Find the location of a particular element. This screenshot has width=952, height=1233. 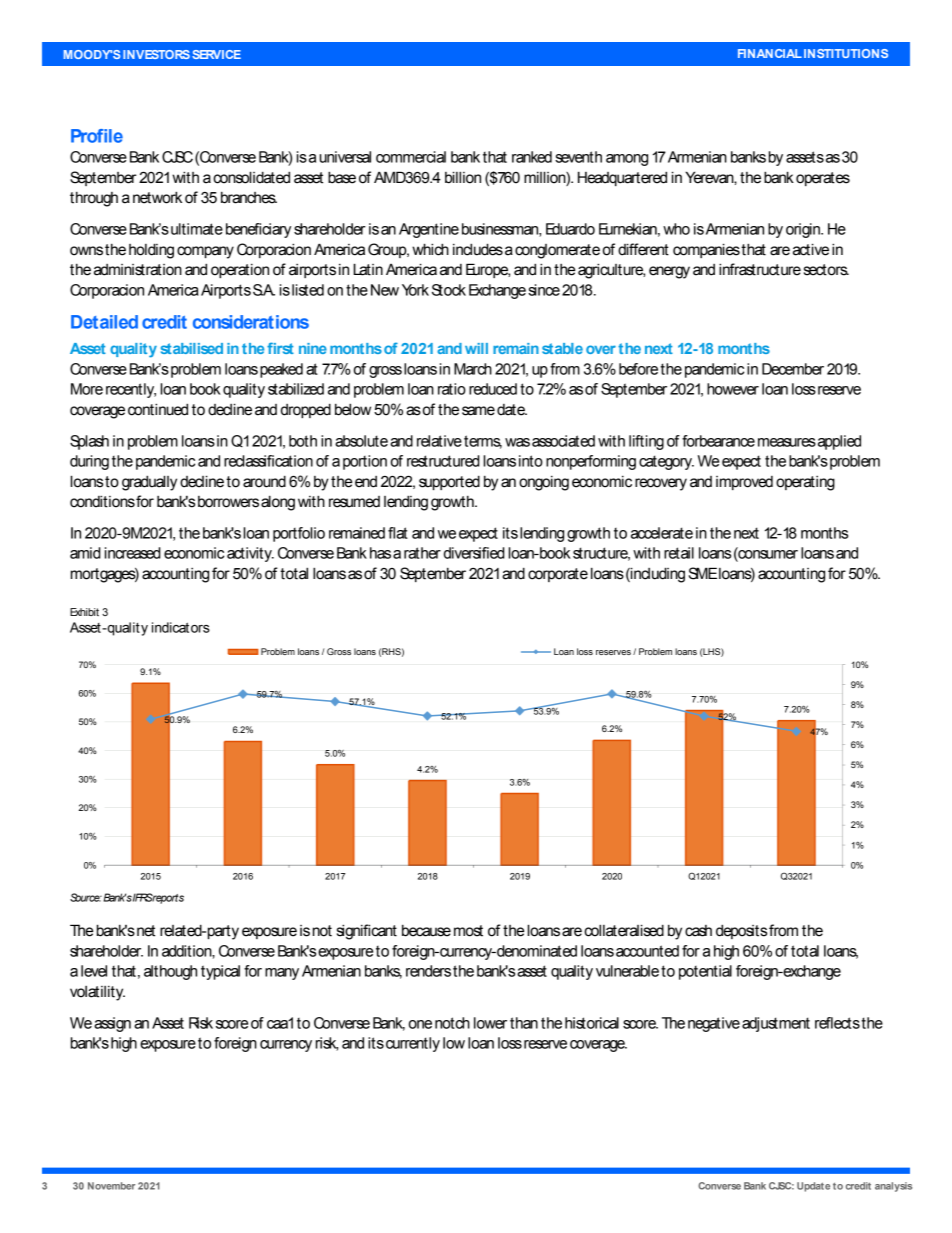

ranked is located at coordinates (532, 157).
